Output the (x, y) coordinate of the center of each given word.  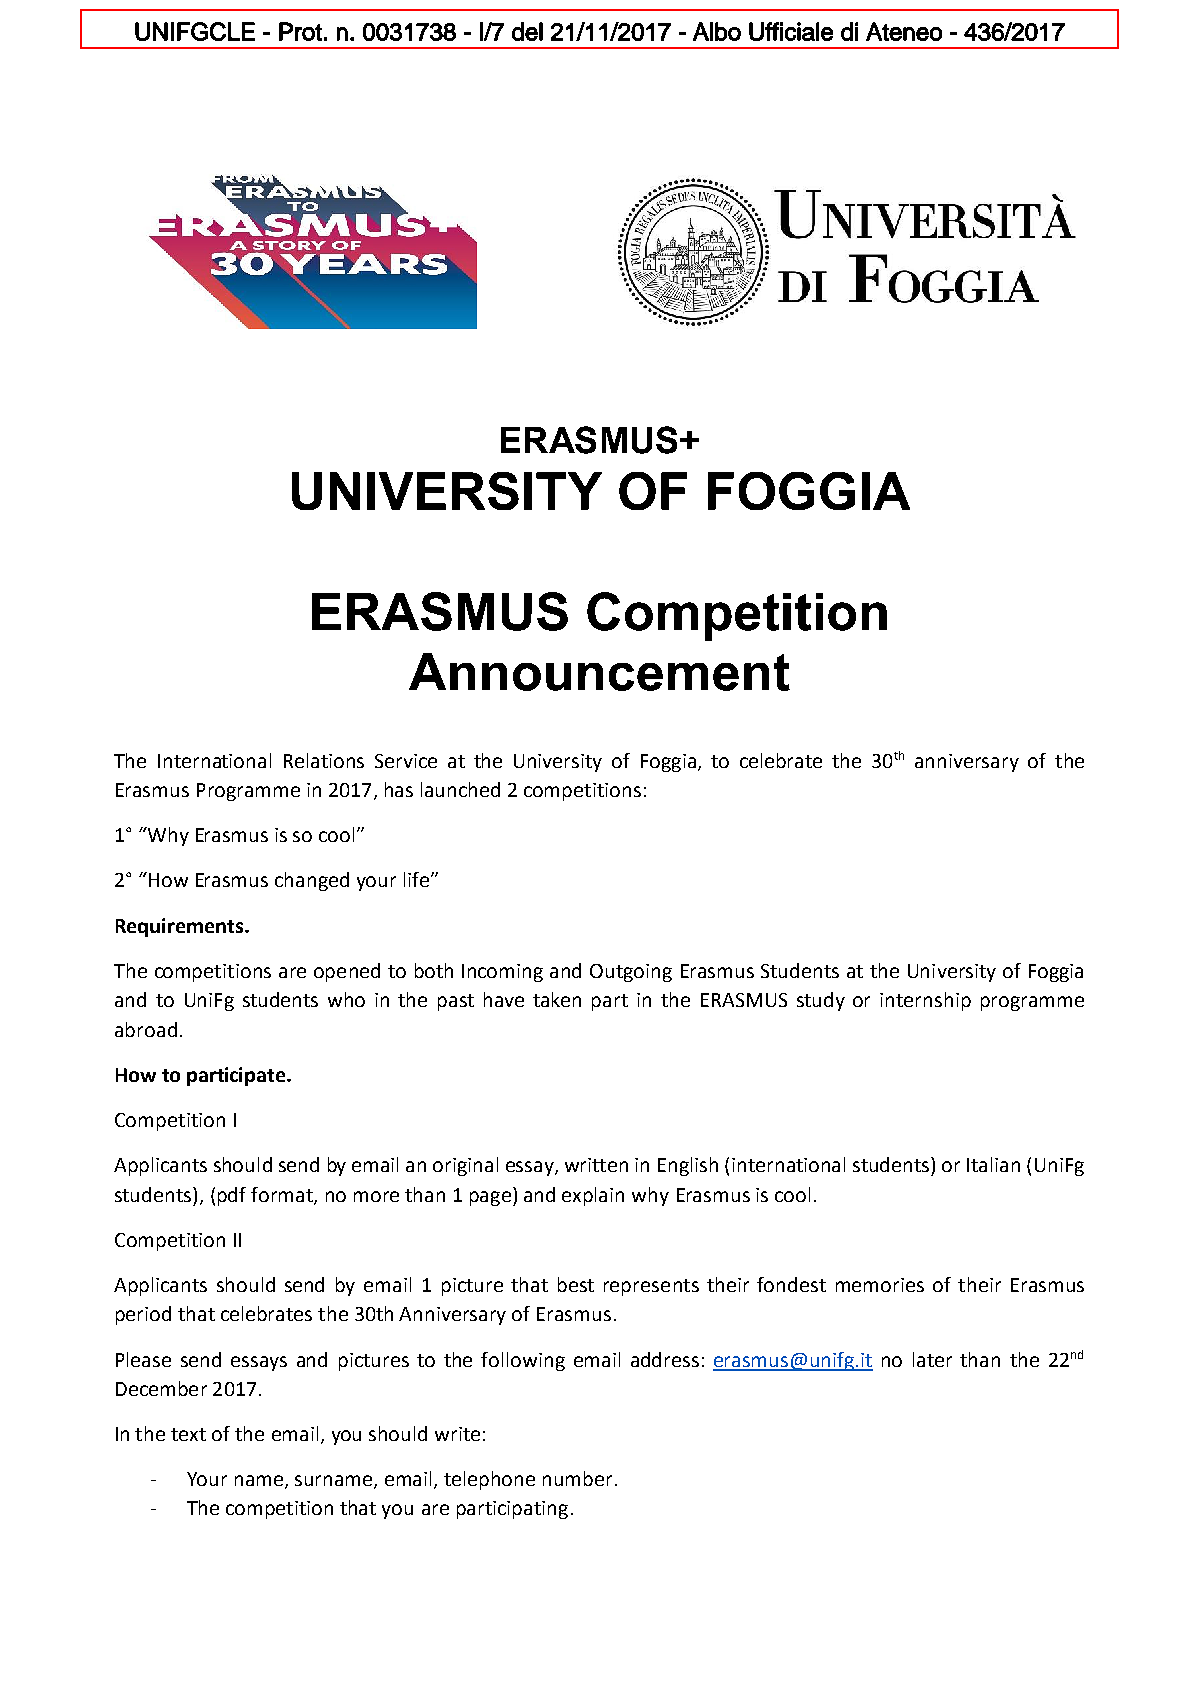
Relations (324, 760)
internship (925, 1001)
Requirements (181, 927)
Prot (300, 31)
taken (557, 999)
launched (460, 789)
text (188, 1434)
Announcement (599, 672)
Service (406, 761)
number (577, 1478)
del (527, 31)
